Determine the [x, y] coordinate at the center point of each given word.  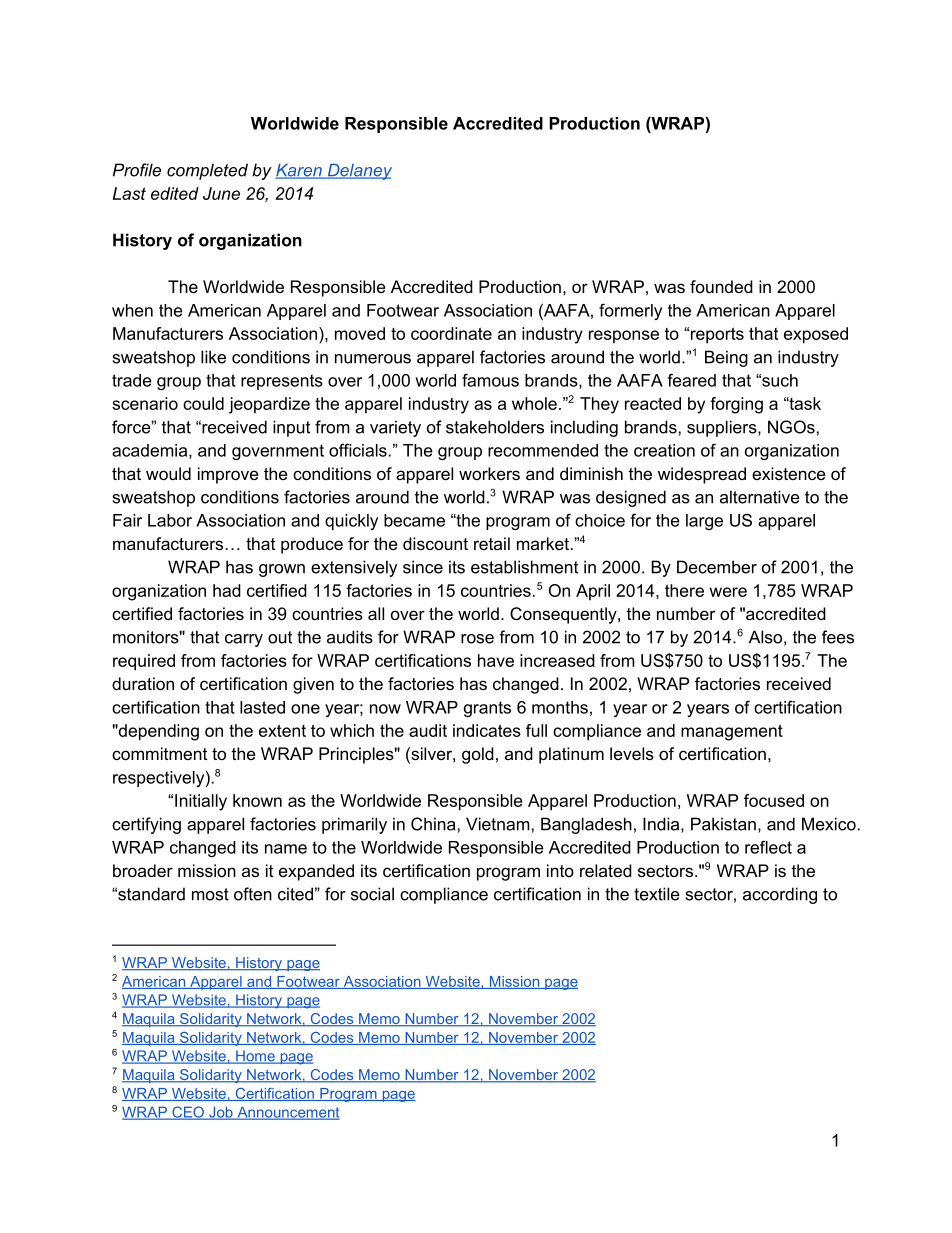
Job [221, 1113]
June [221, 193]
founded [721, 286]
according [780, 895]
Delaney [358, 172]
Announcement [287, 1113]
